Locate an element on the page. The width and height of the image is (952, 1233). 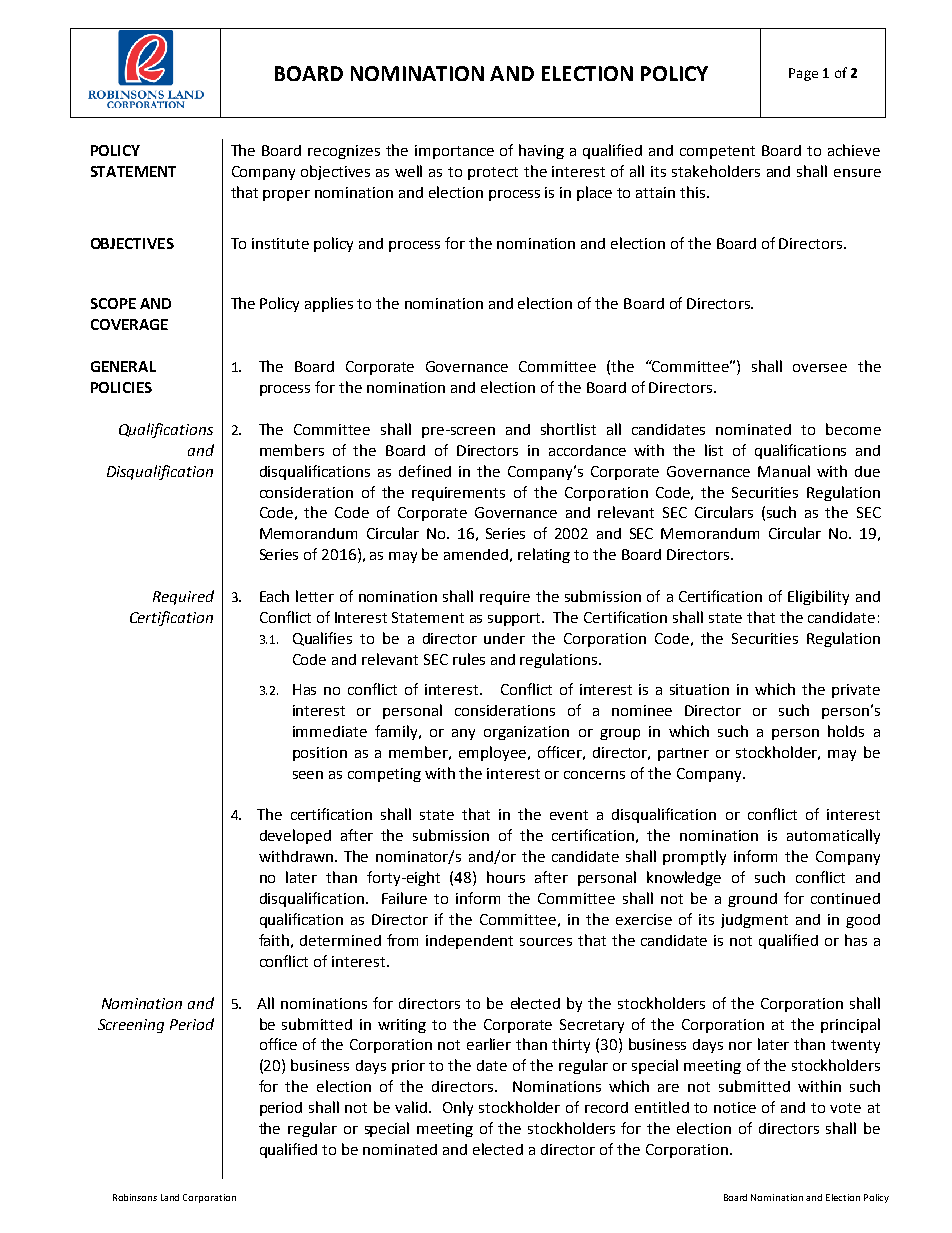
under is located at coordinates (504, 638).
